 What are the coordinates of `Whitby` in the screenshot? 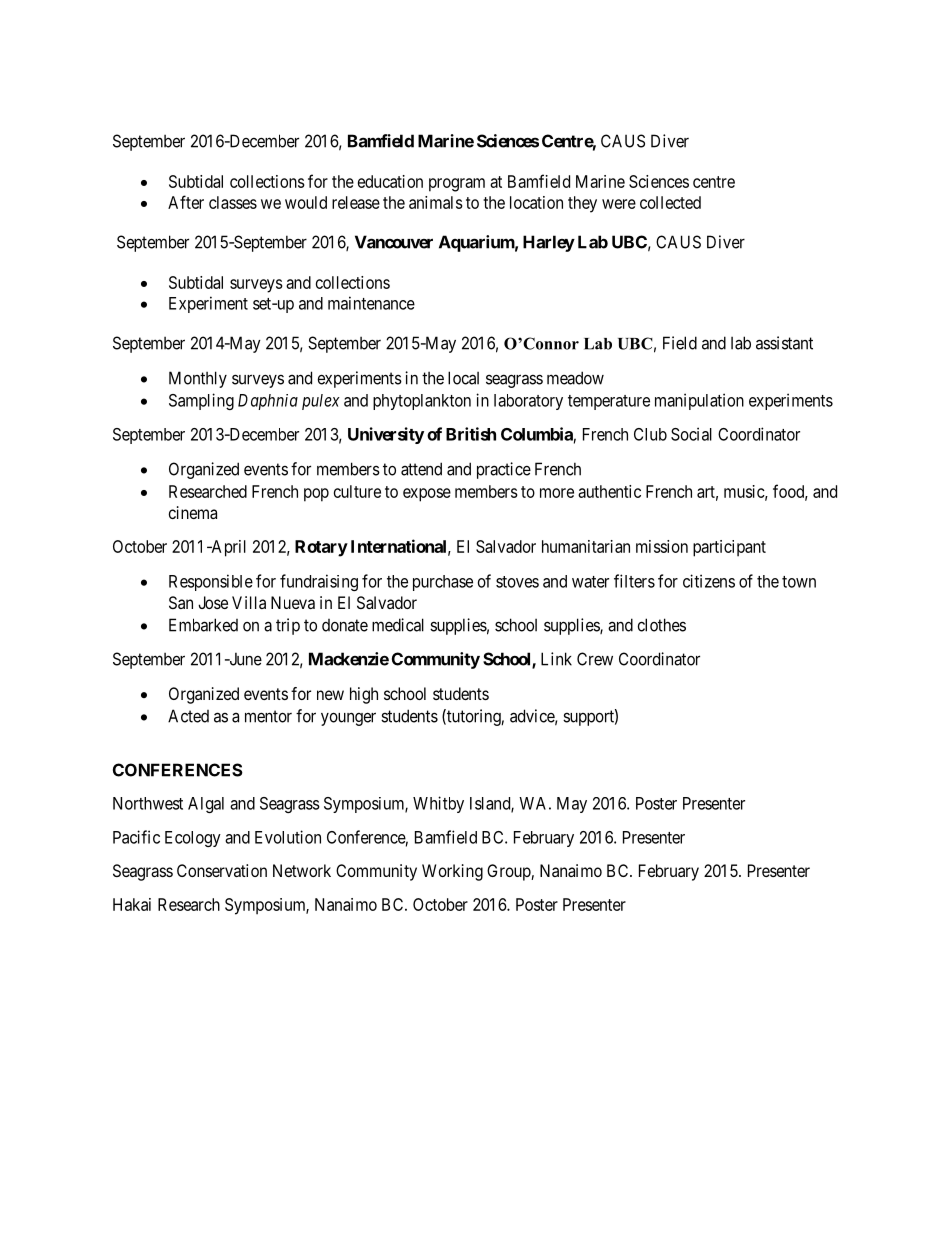 It's located at (438, 804).
